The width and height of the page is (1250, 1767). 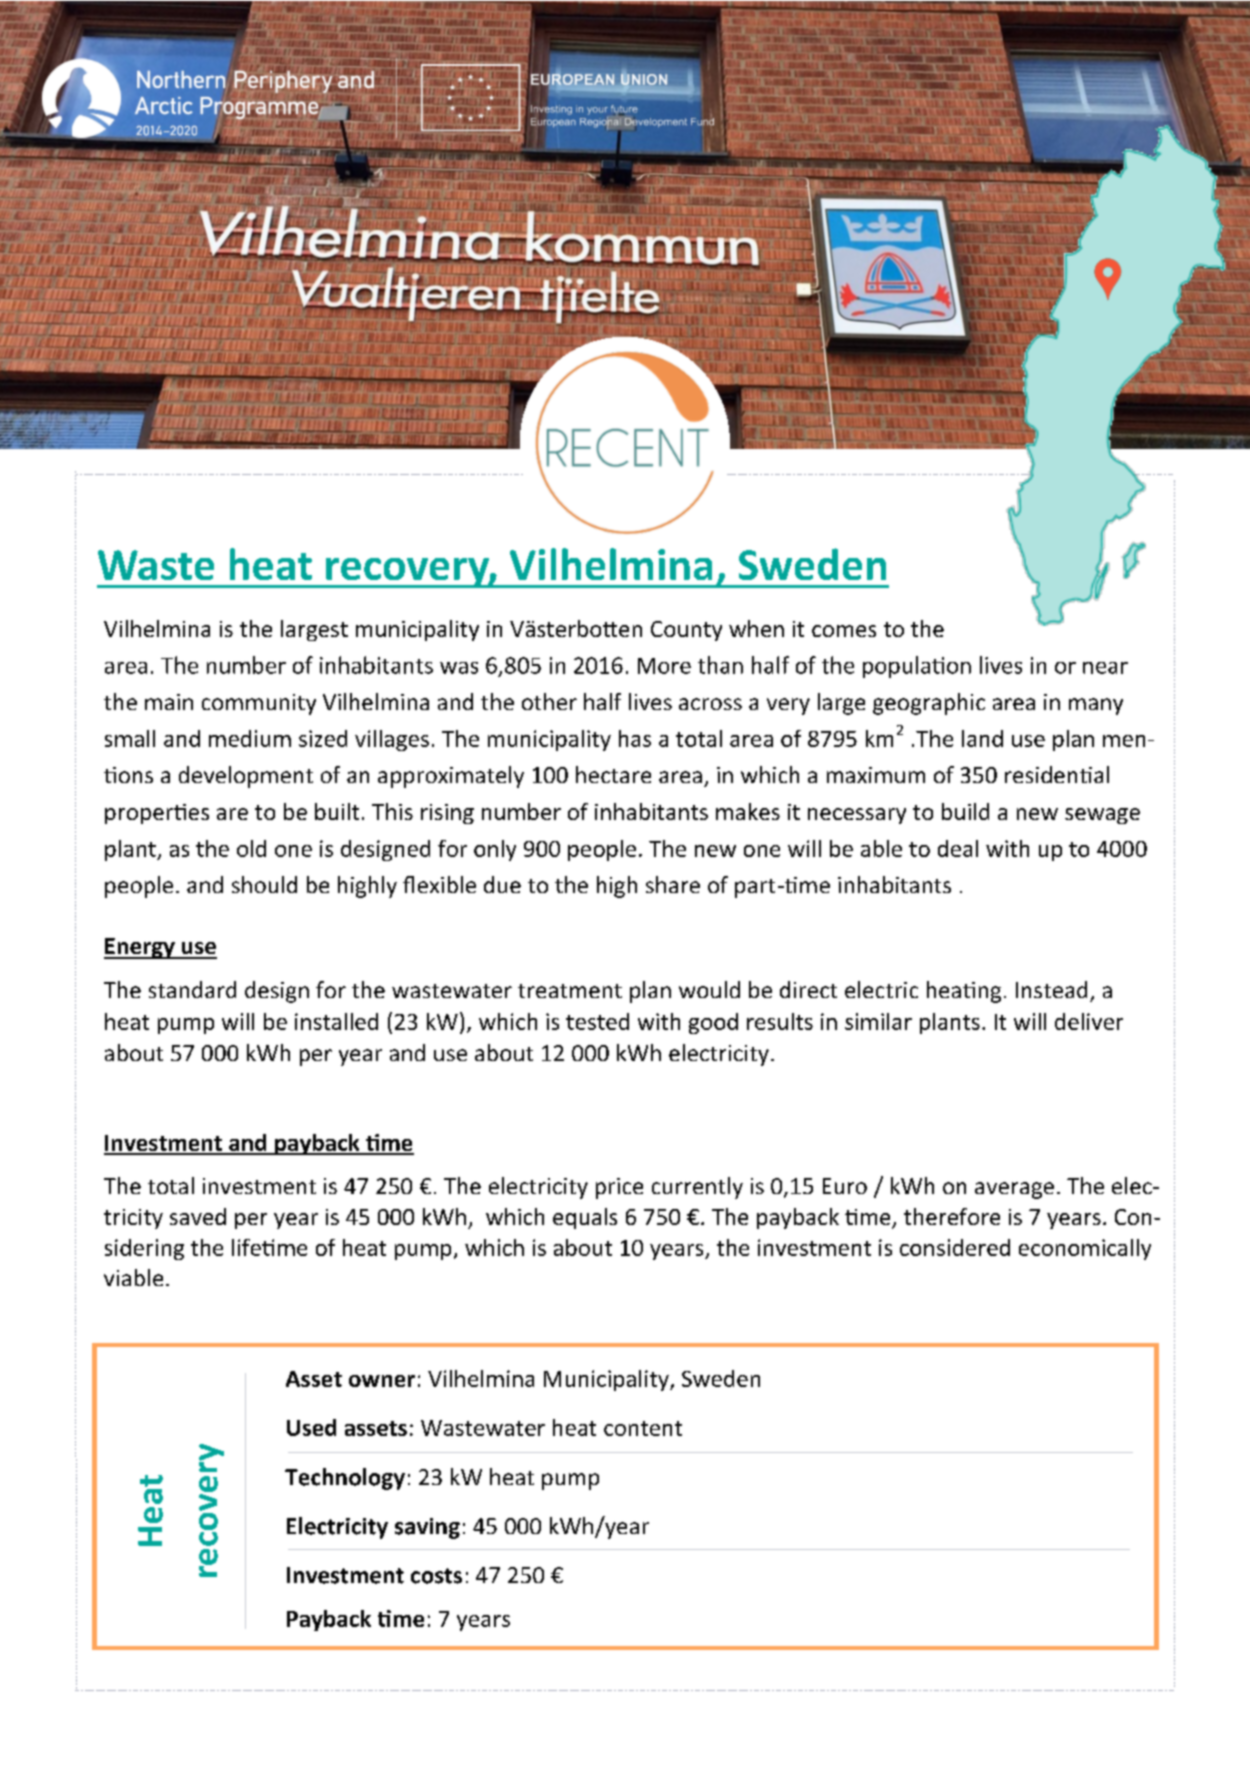 What do you see at coordinates (955, 1247) in the page?
I see `considered` at bounding box center [955, 1247].
